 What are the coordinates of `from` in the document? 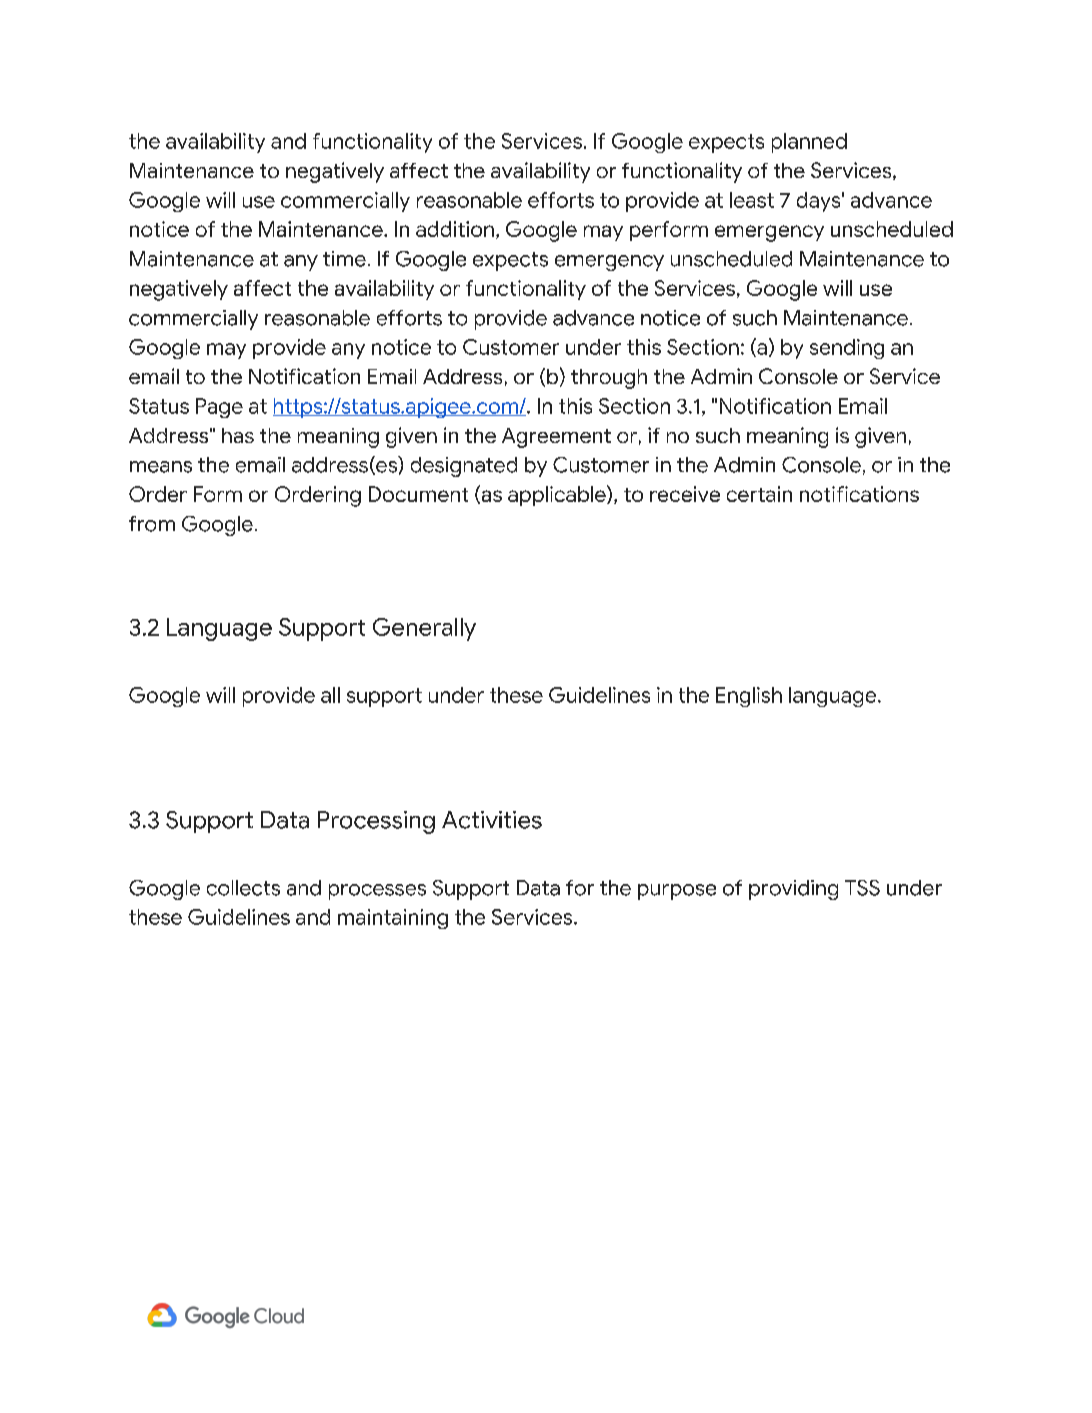 It's located at (152, 524).
